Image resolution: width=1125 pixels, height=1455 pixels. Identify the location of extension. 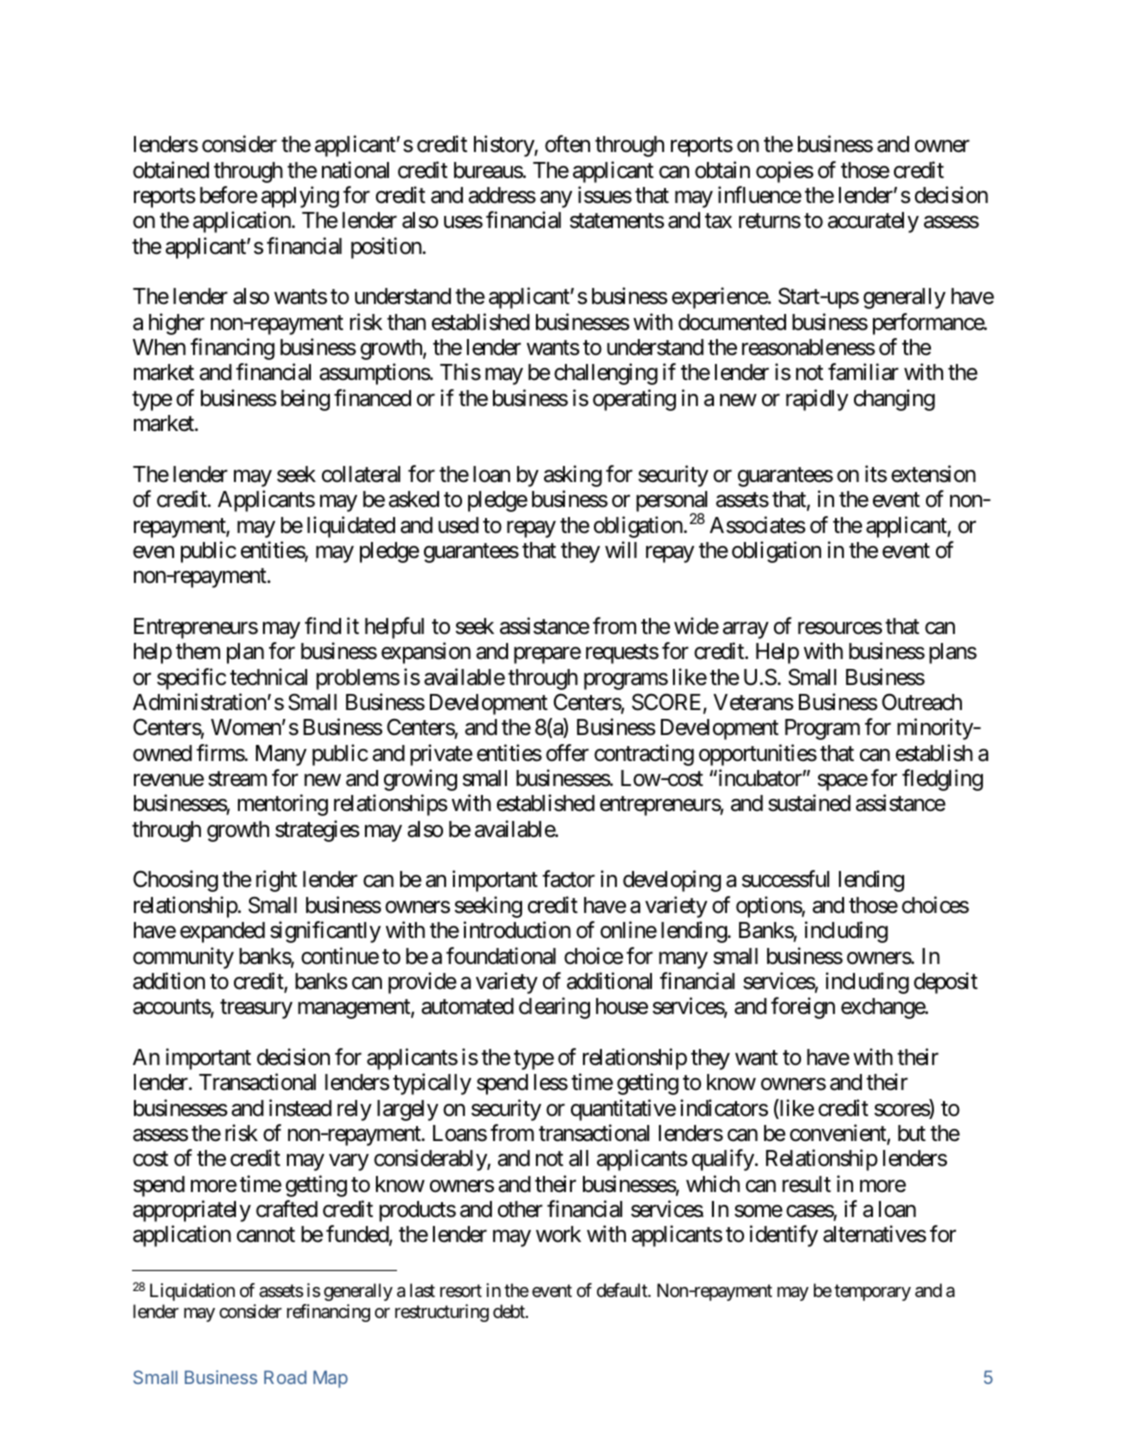
(933, 474).
